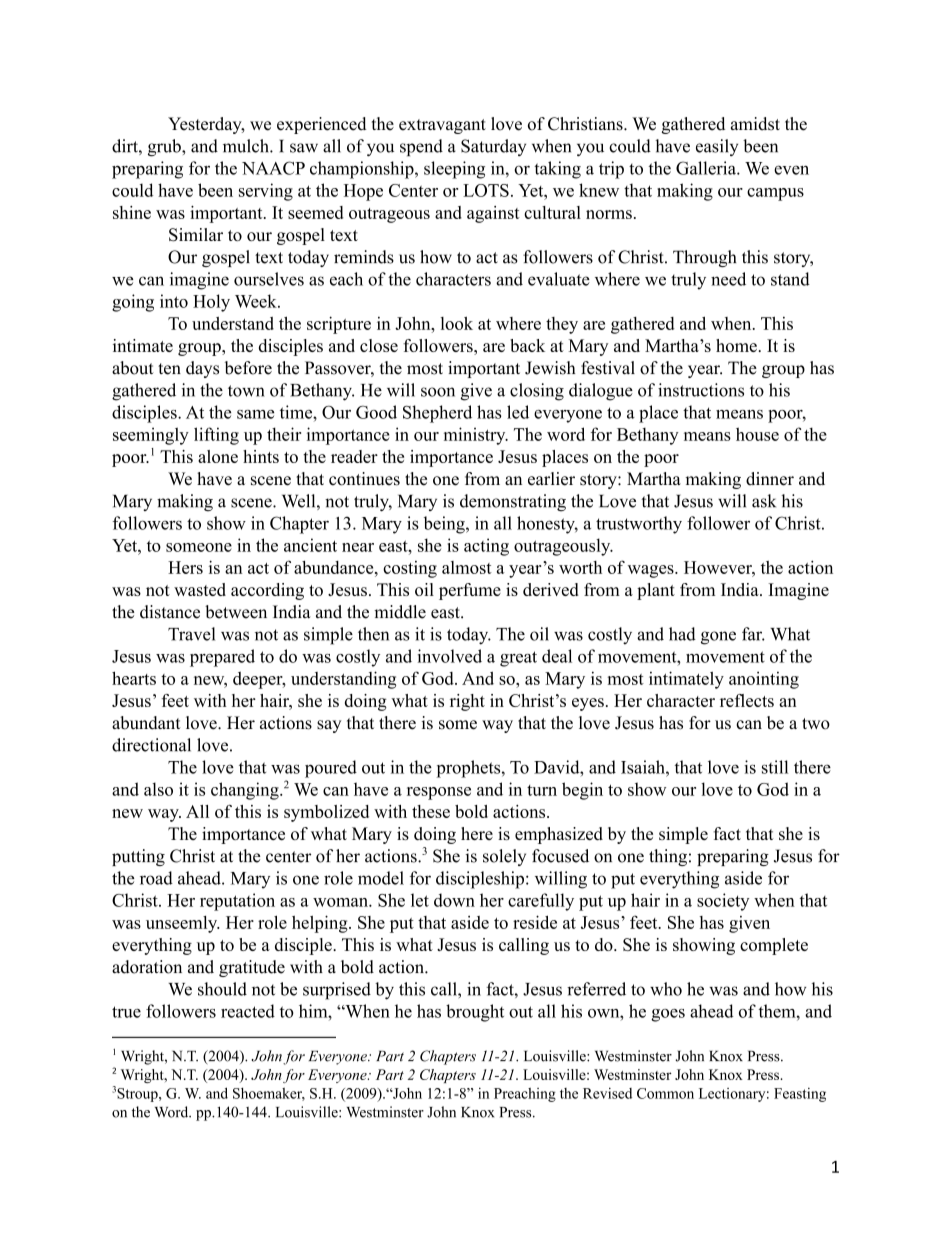  Describe the element at coordinates (200, 589) in the screenshot. I see `wasted` at that location.
